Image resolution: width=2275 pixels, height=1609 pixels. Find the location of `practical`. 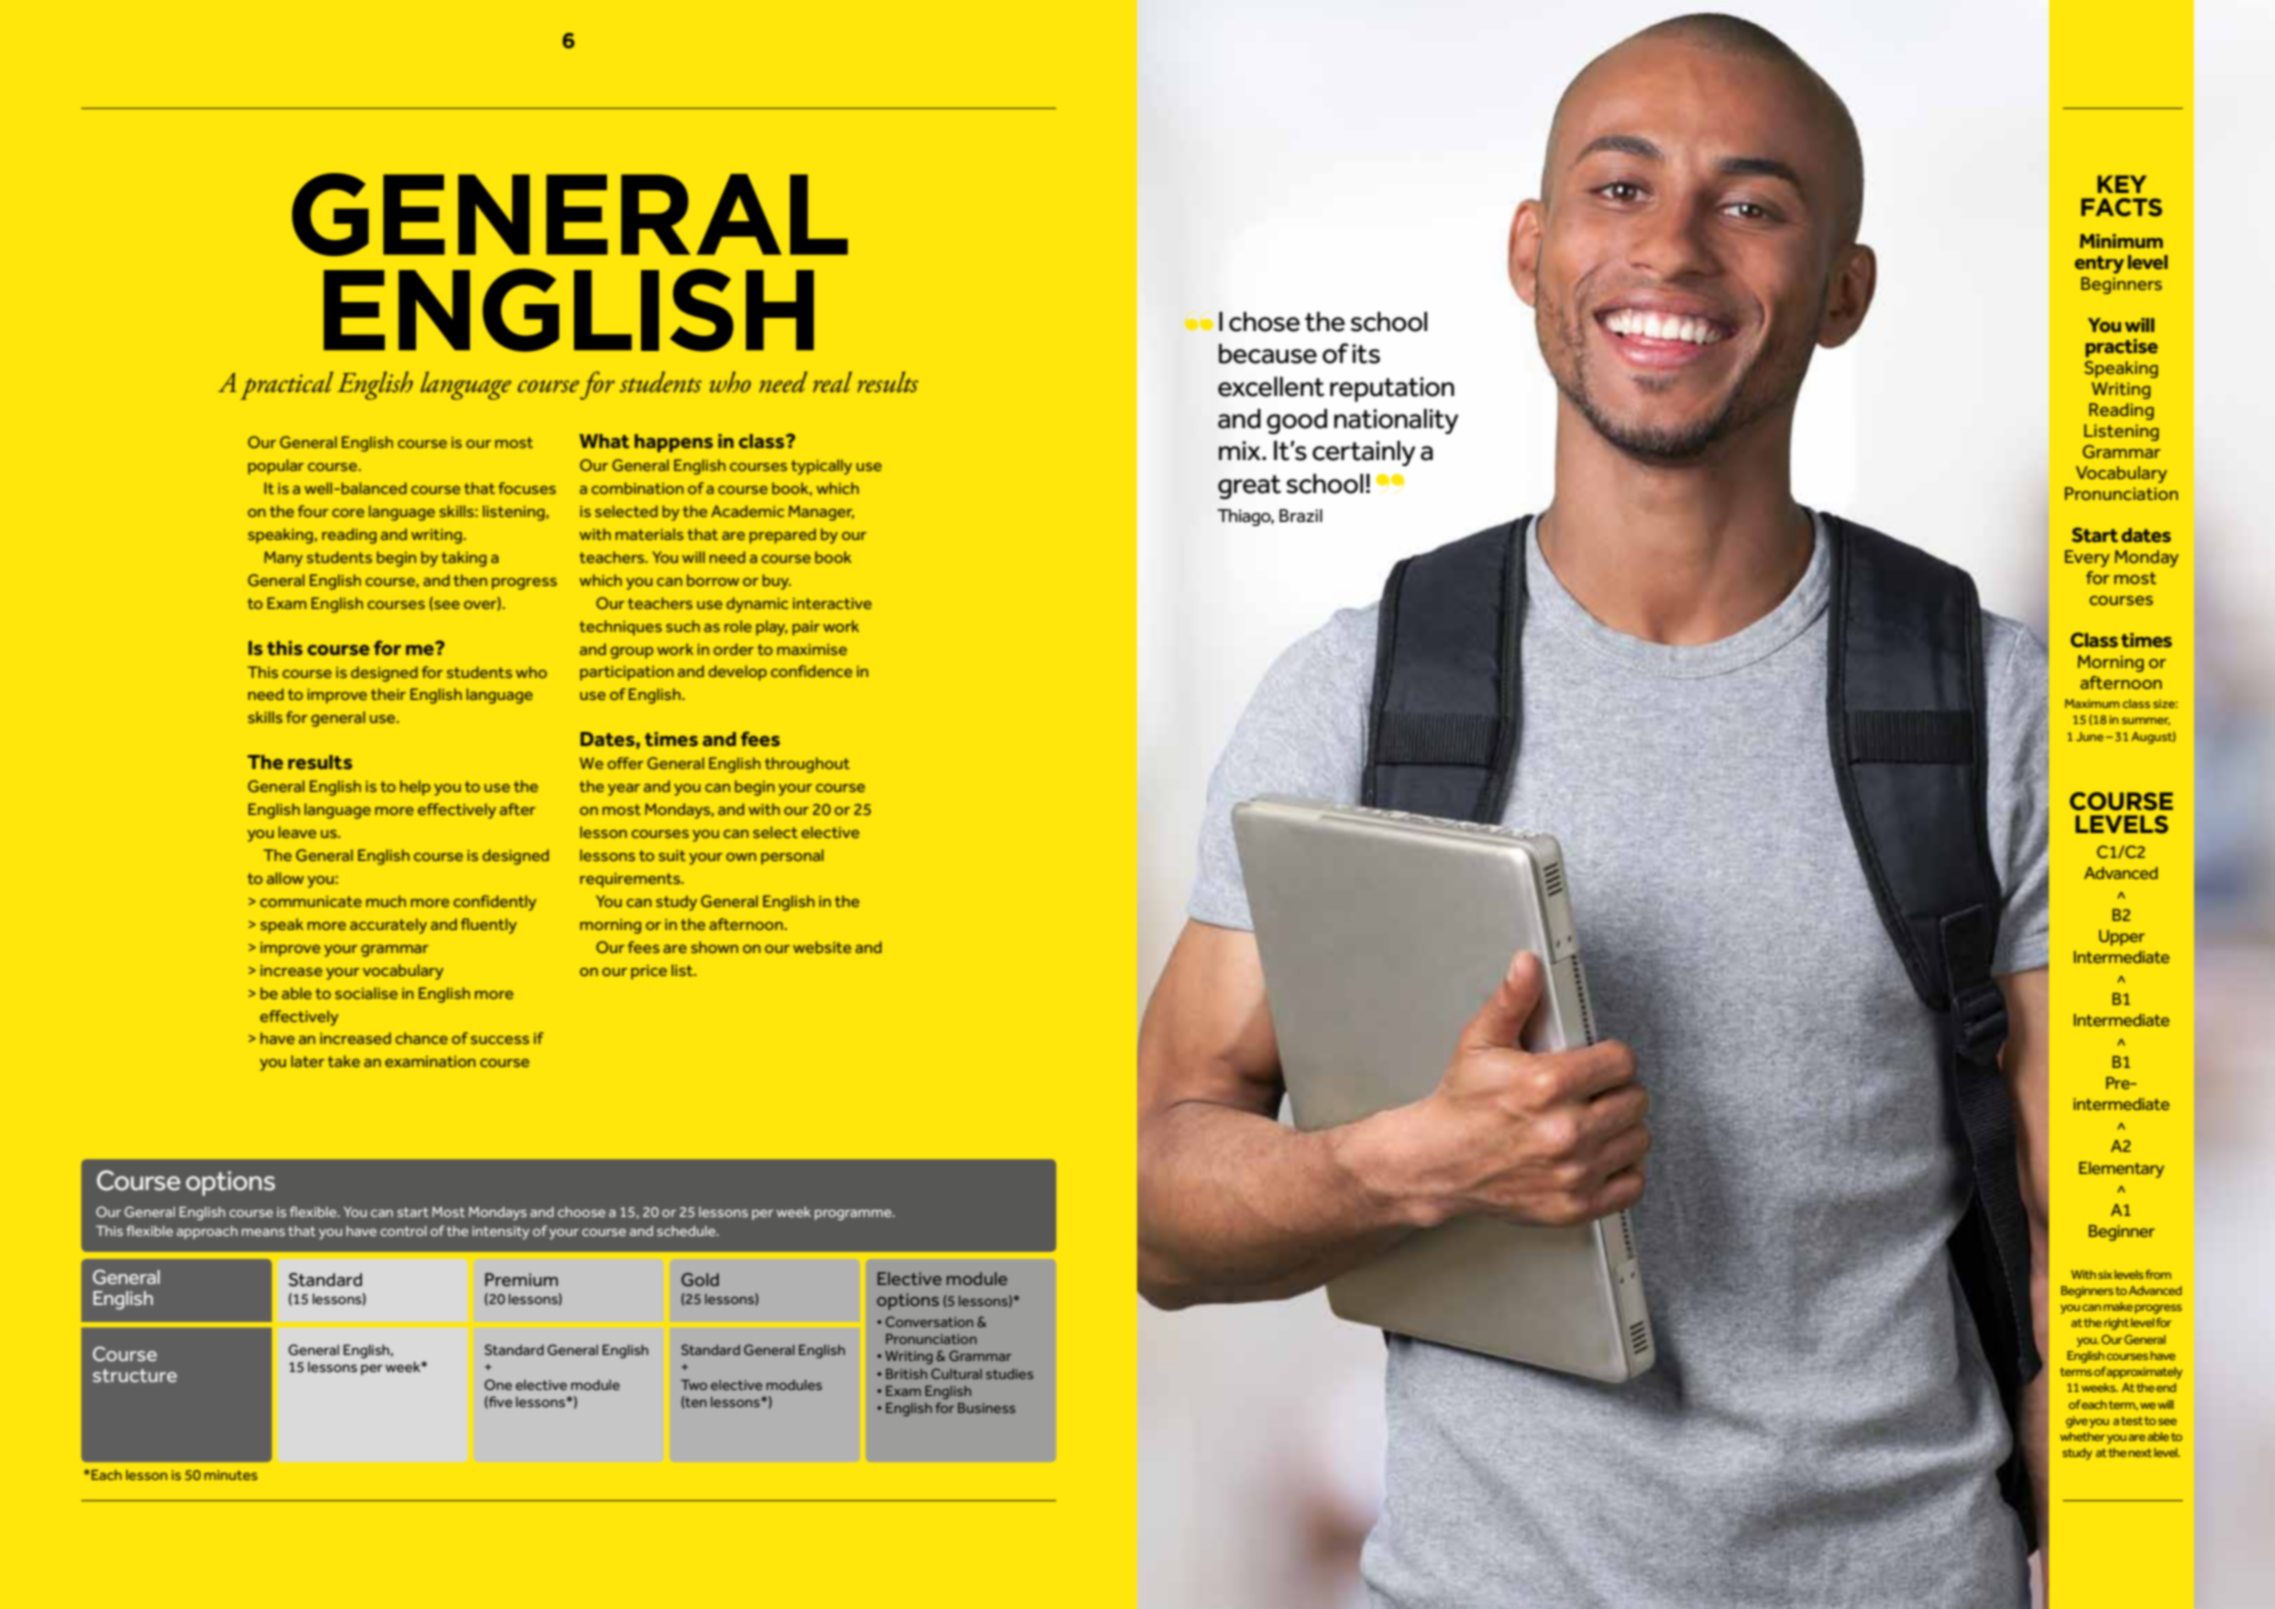

practical is located at coordinates (286, 385).
